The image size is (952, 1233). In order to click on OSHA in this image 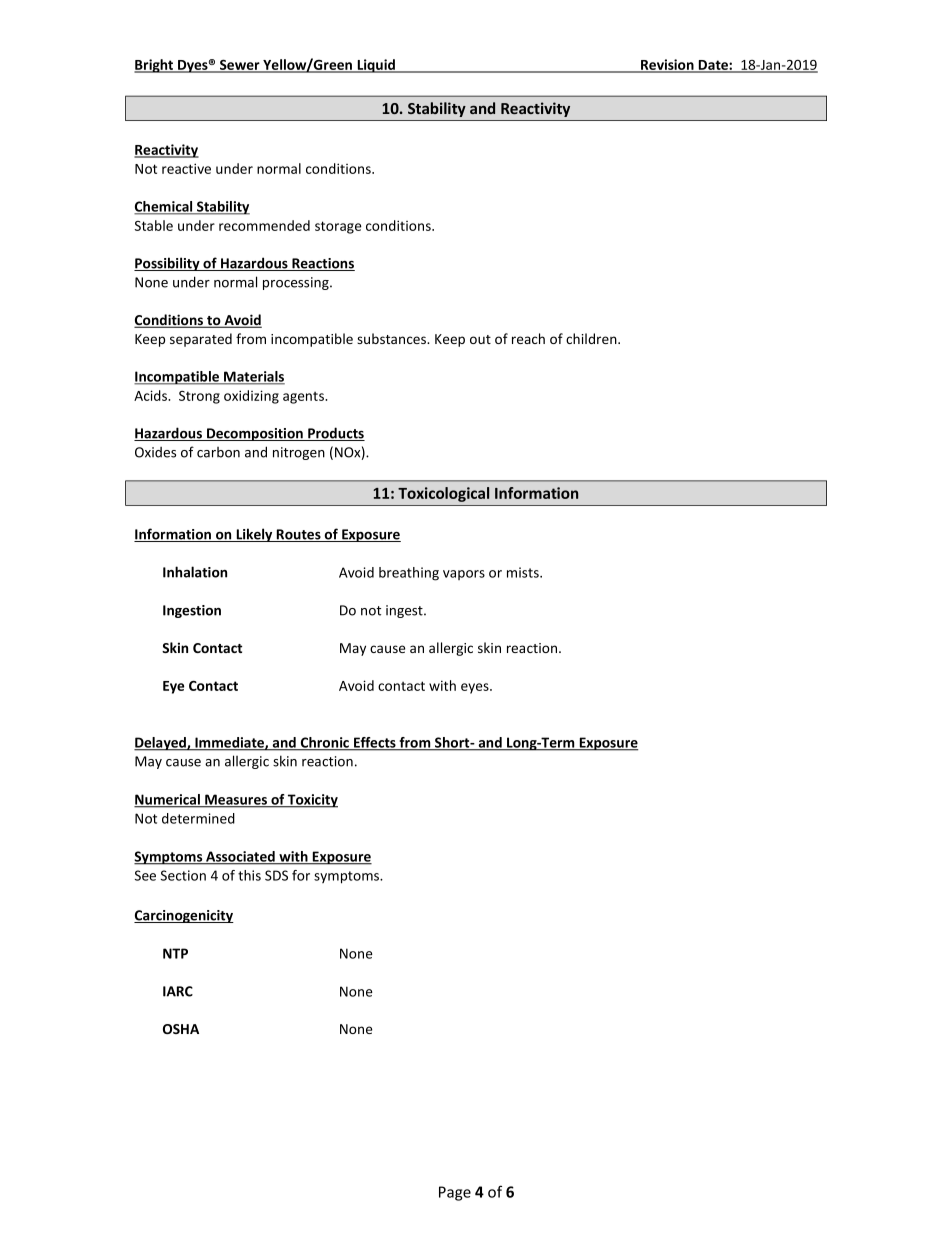, I will do `click(181, 1029)`.
